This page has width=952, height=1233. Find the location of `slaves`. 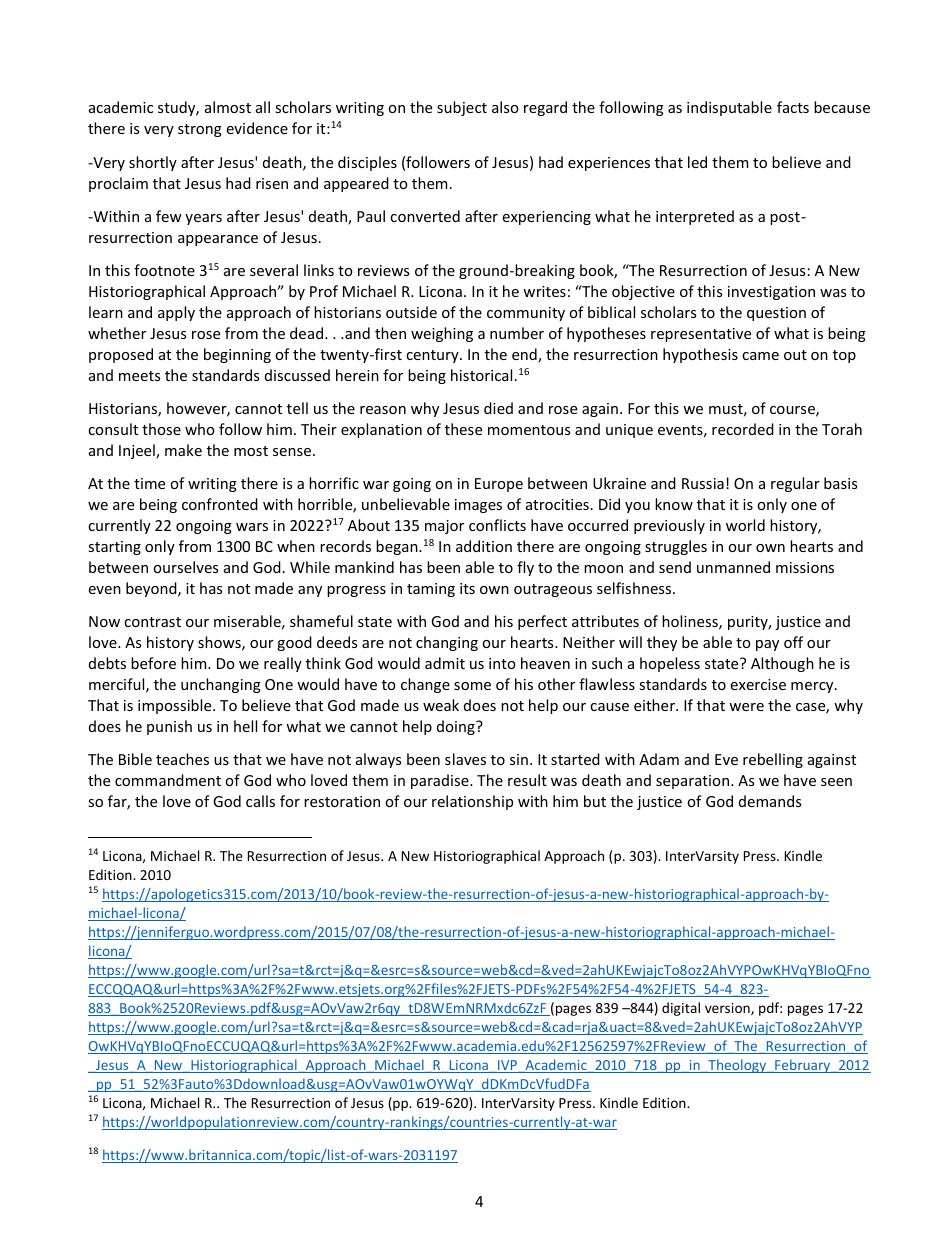

slaves is located at coordinates (465, 759).
